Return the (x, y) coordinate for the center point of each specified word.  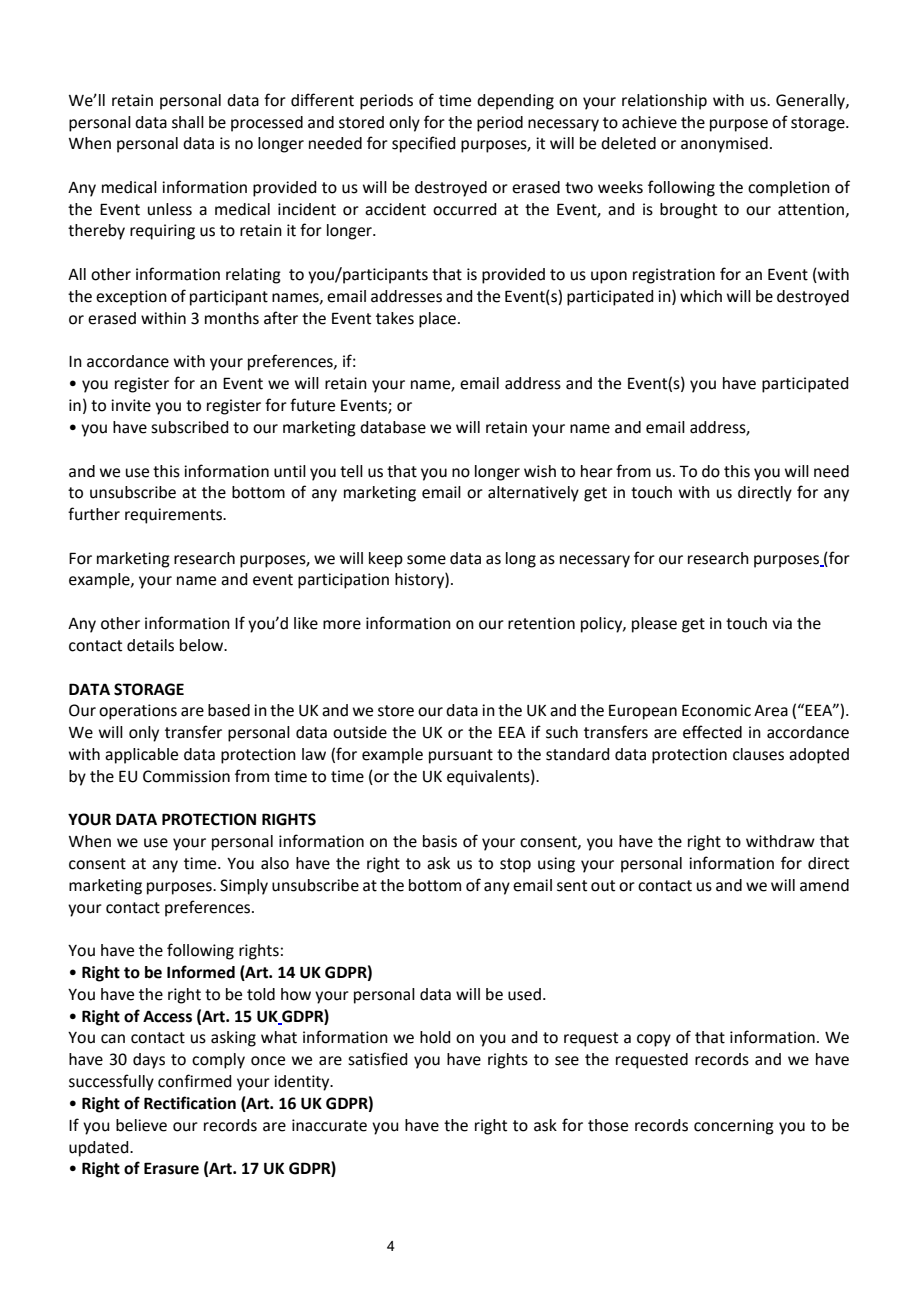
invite (131, 405)
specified (423, 144)
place (439, 320)
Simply (244, 887)
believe (141, 1125)
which (701, 296)
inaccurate (329, 1125)
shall (188, 122)
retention (541, 623)
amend (824, 885)
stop (515, 865)
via (782, 623)
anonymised (724, 145)
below (203, 645)
